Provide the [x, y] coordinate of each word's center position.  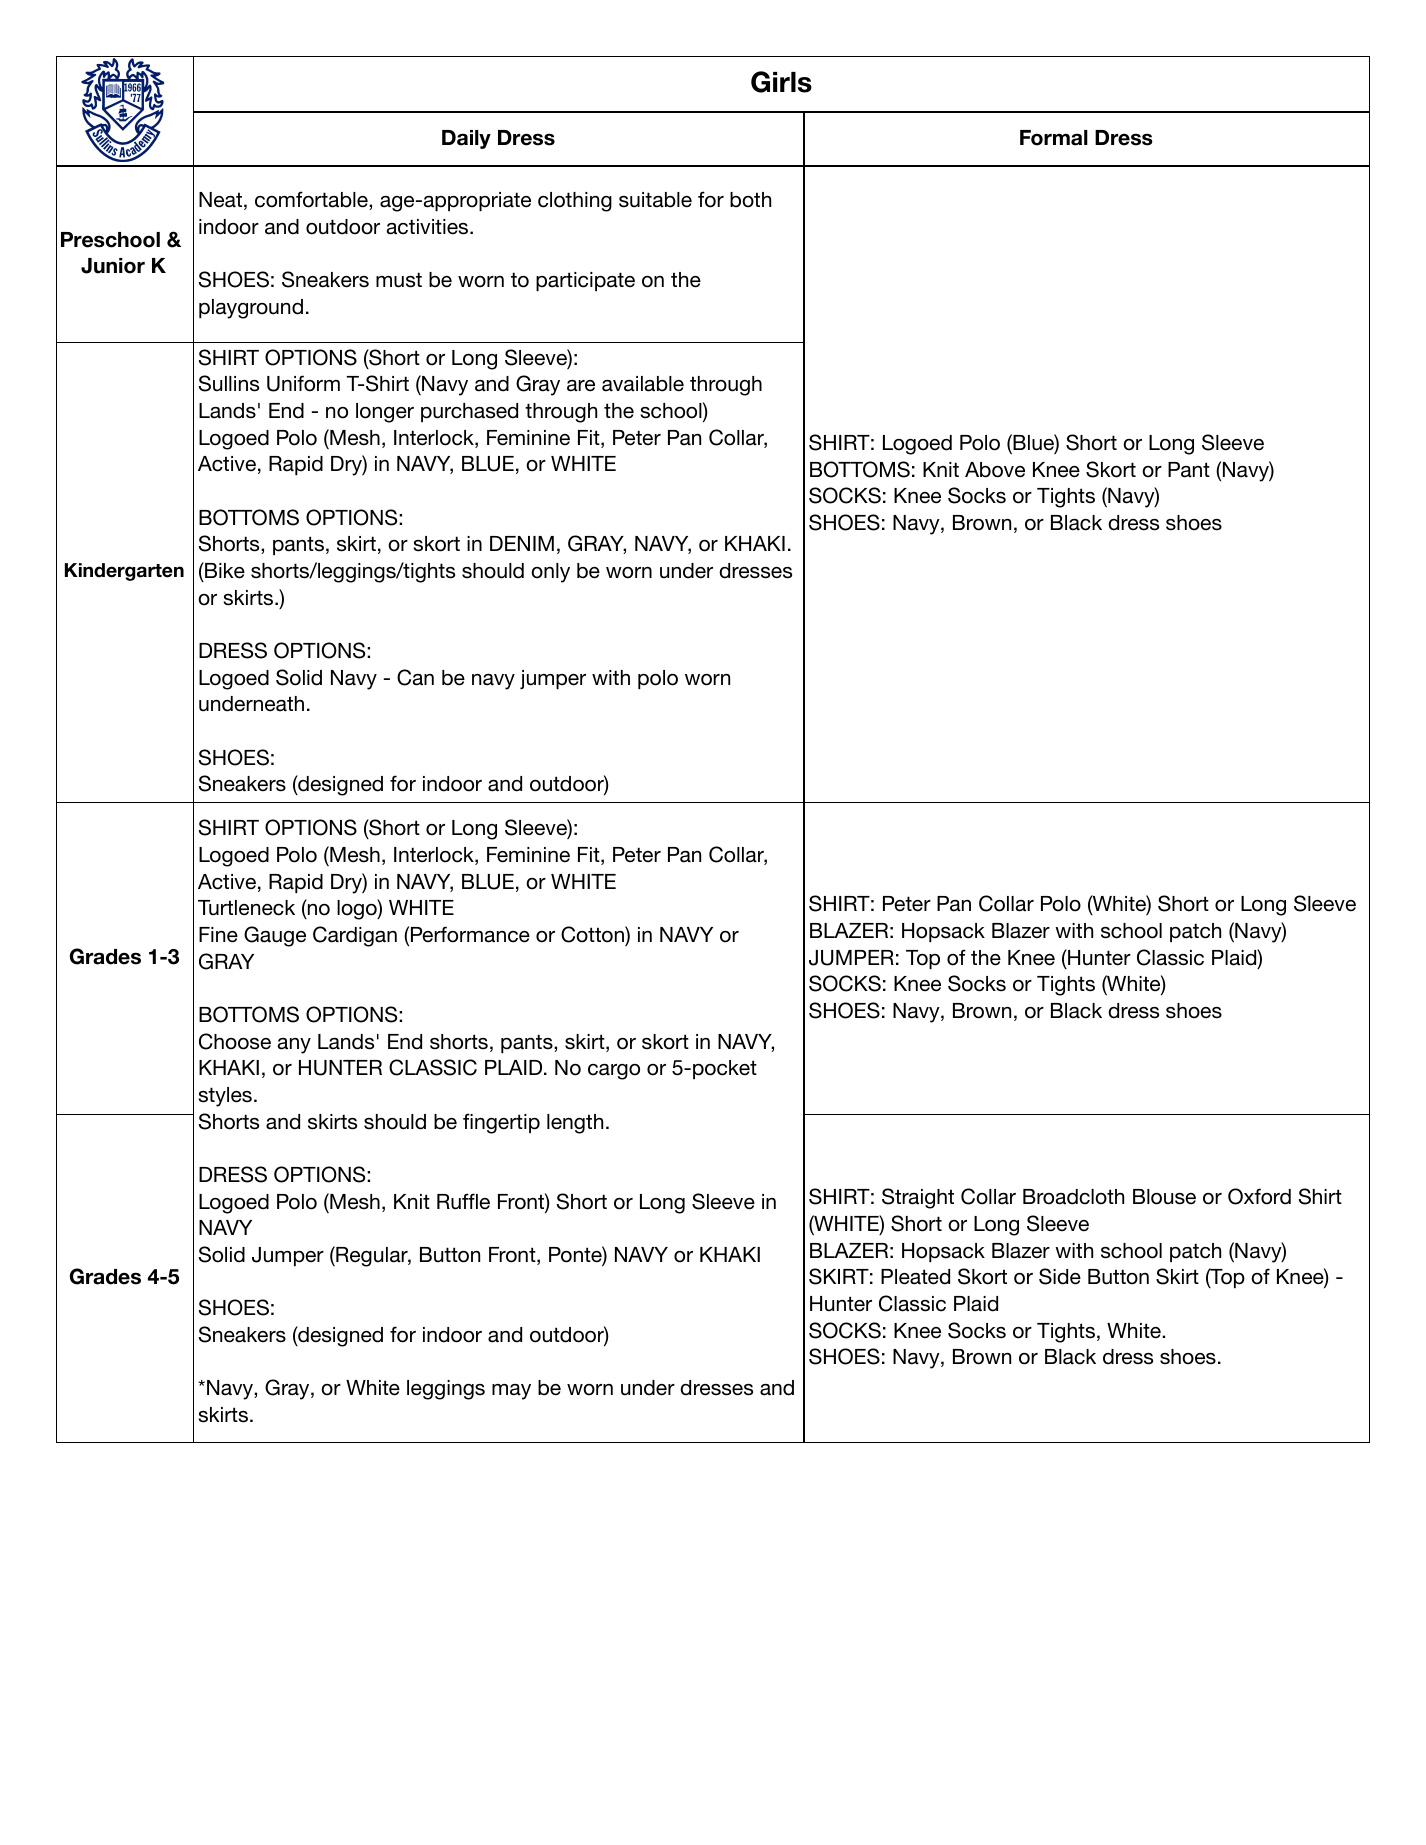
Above [995, 470]
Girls [781, 82]
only [550, 573]
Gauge [275, 936]
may [511, 1392]
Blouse [1164, 1197]
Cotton [593, 934]
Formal [1054, 138]
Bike [224, 570]
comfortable [312, 200]
